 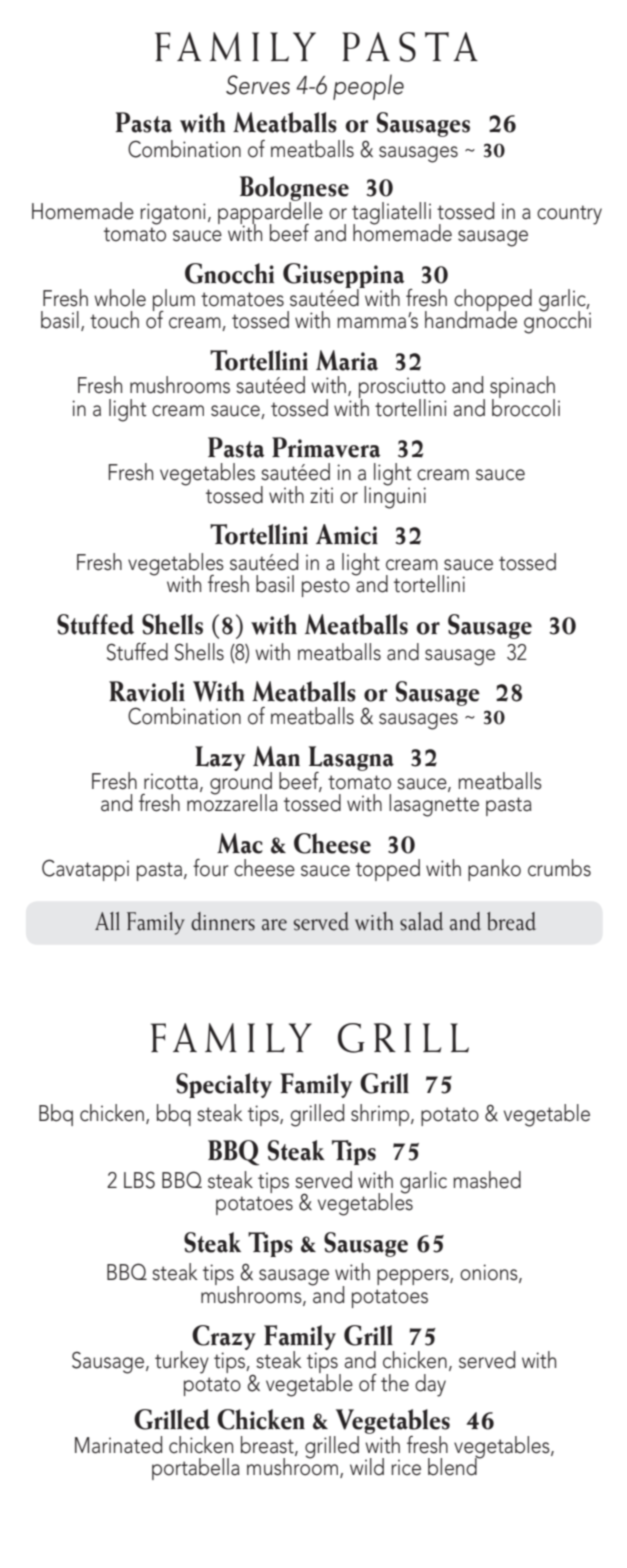 I want to click on pesto, so click(x=326, y=587).
